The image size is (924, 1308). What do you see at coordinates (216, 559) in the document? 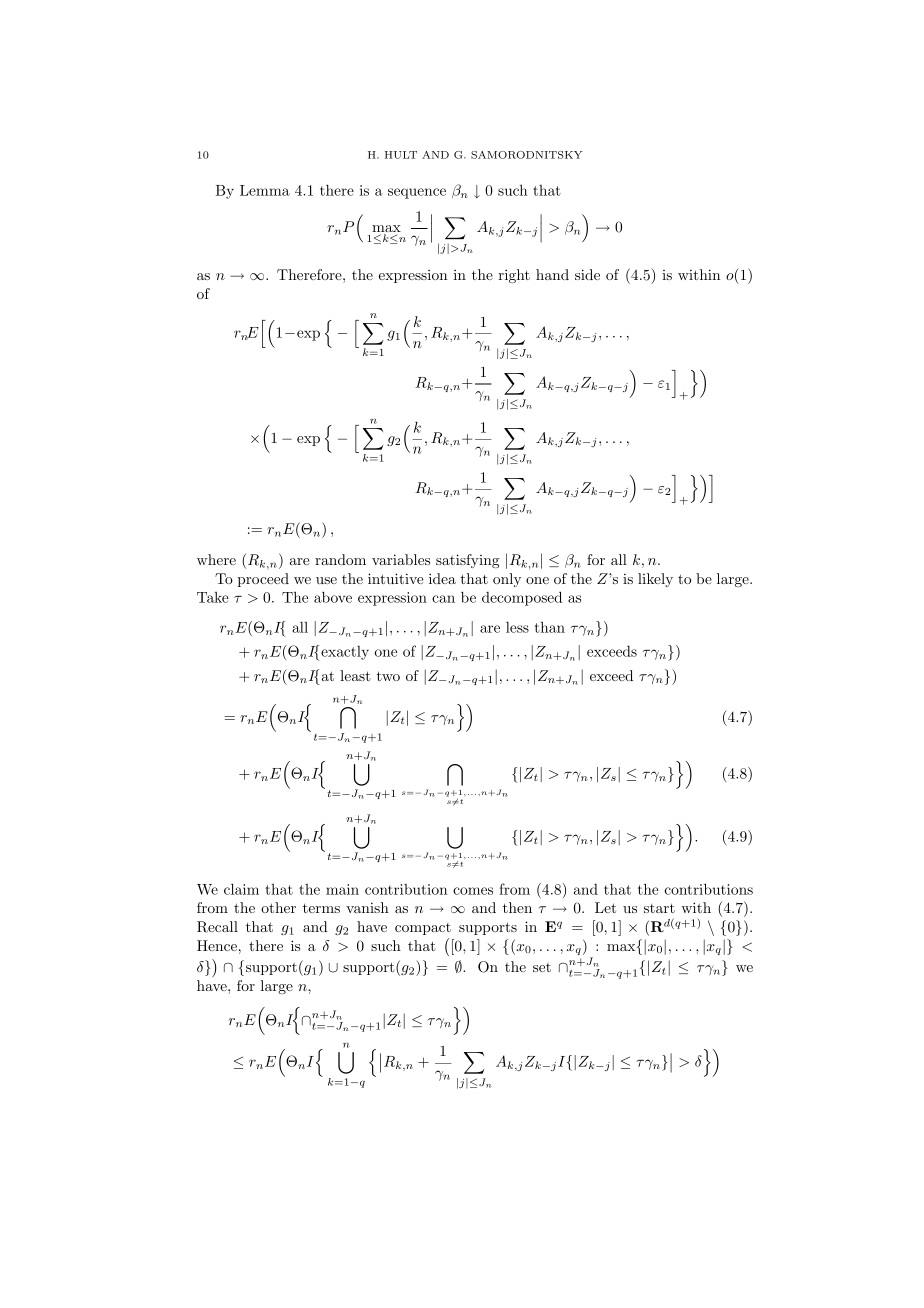
I see `where` at bounding box center [216, 559].
